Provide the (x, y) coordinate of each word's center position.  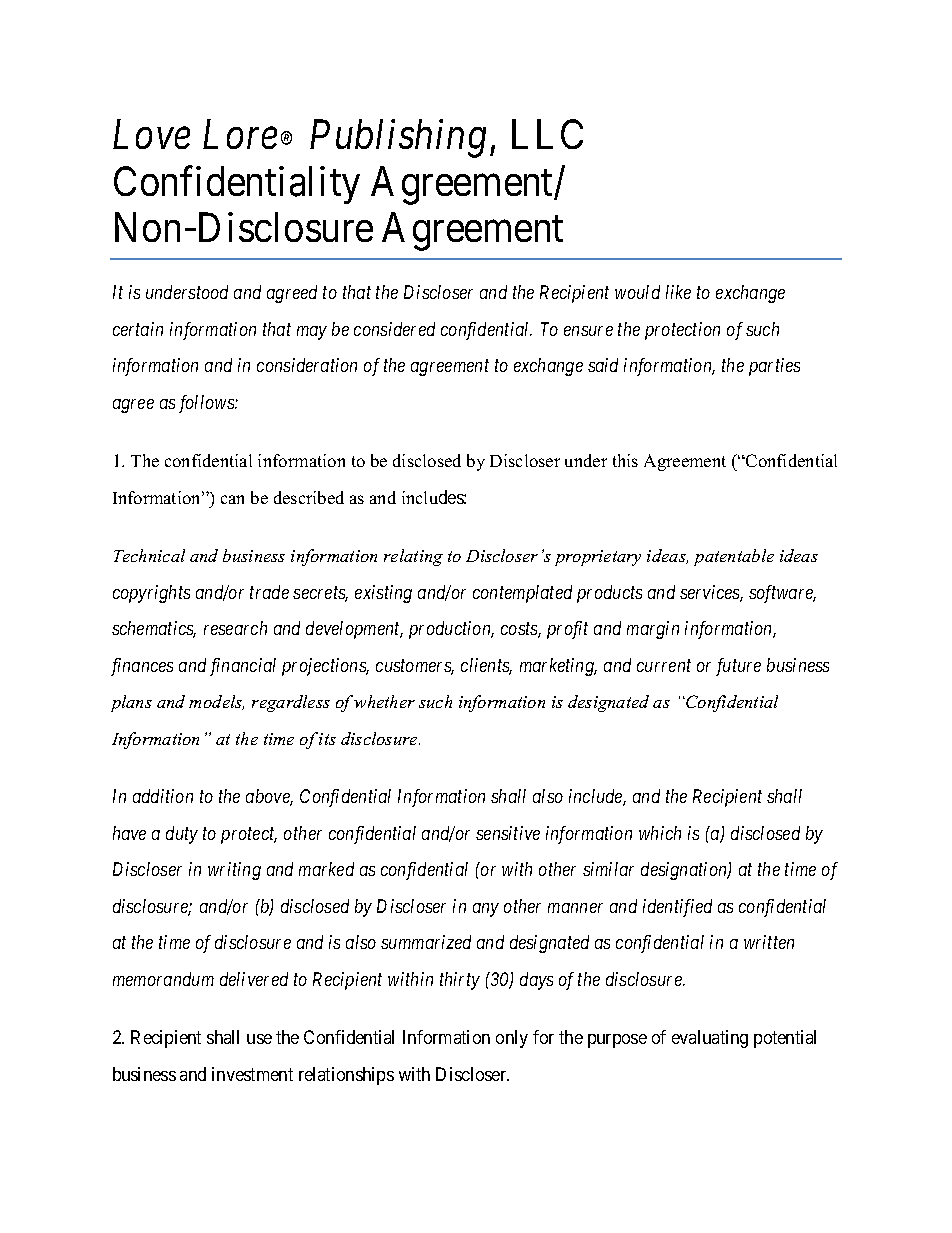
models (216, 702)
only (512, 1039)
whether (384, 701)
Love (151, 135)
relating (413, 557)
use (259, 1039)
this (625, 460)
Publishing (398, 138)
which (660, 833)
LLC (547, 134)
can (232, 499)
